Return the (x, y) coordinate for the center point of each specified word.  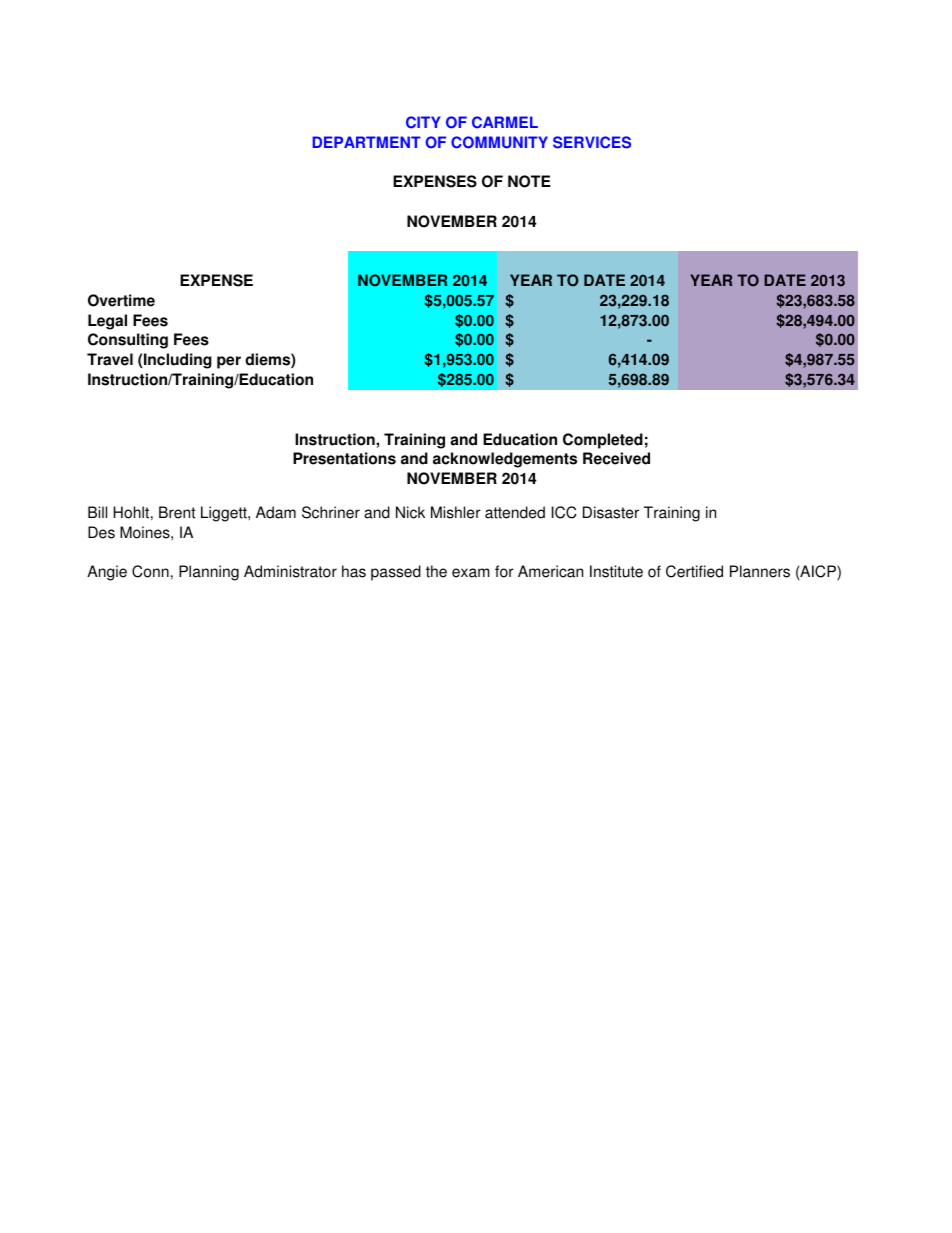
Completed (603, 441)
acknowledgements (505, 460)
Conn (150, 571)
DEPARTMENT (366, 142)
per (229, 362)
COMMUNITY (499, 142)
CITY (423, 122)
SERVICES (592, 142)
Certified (694, 571)
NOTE (529, 181)
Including (177, 361)
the (436, 571)
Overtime (121, 300)
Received (616, 458)
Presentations (344, 458)
